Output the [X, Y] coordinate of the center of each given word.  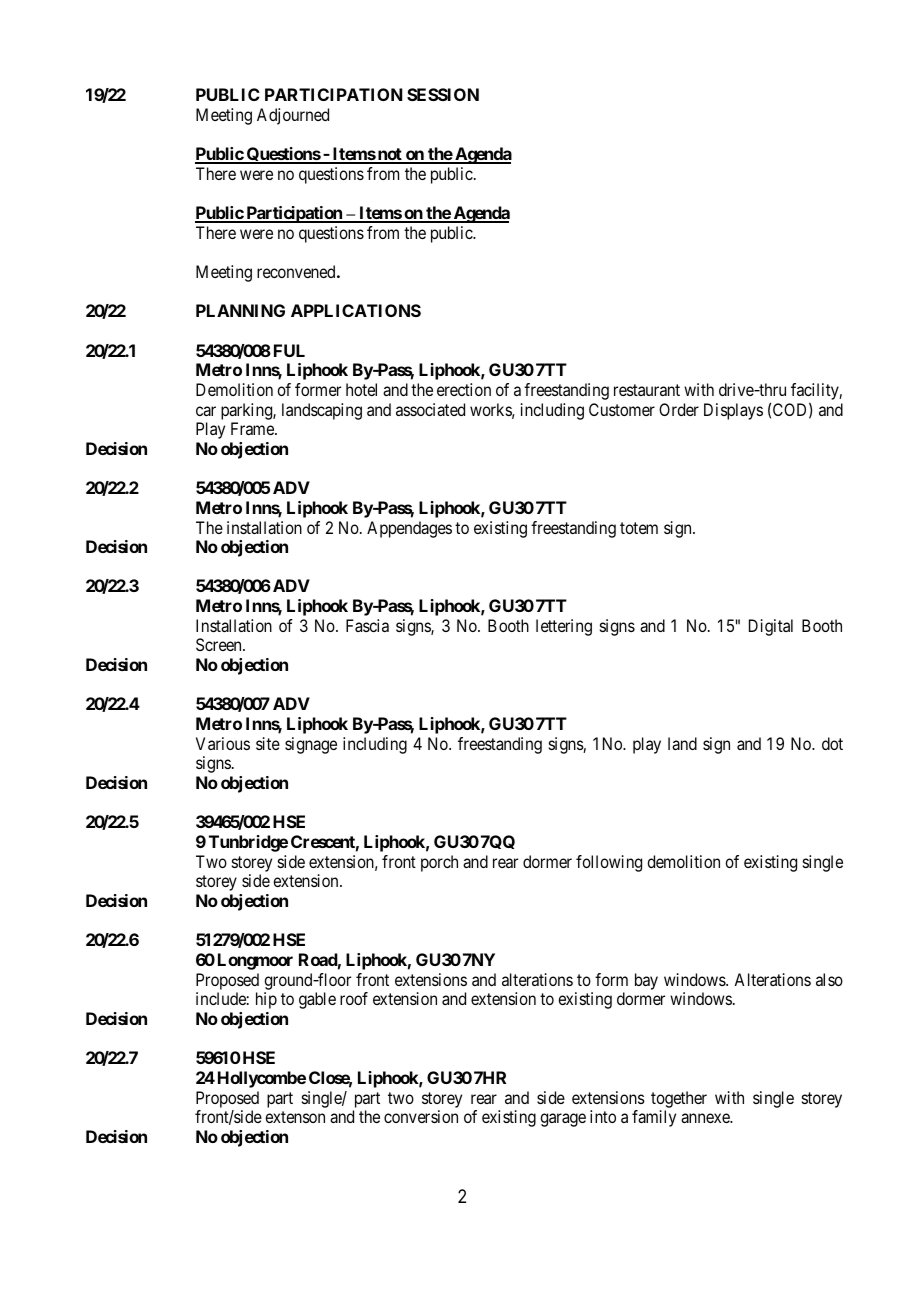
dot [832, 743]
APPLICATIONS [356, 310]
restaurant [647, 390]
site [268, 743]
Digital [771, 627]
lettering [564, 627]
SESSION [443, 94]
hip [266, 1000]
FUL [289, 350]
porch [439, 863]
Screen [220, 644]
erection [464, 389]
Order [679, 409]
